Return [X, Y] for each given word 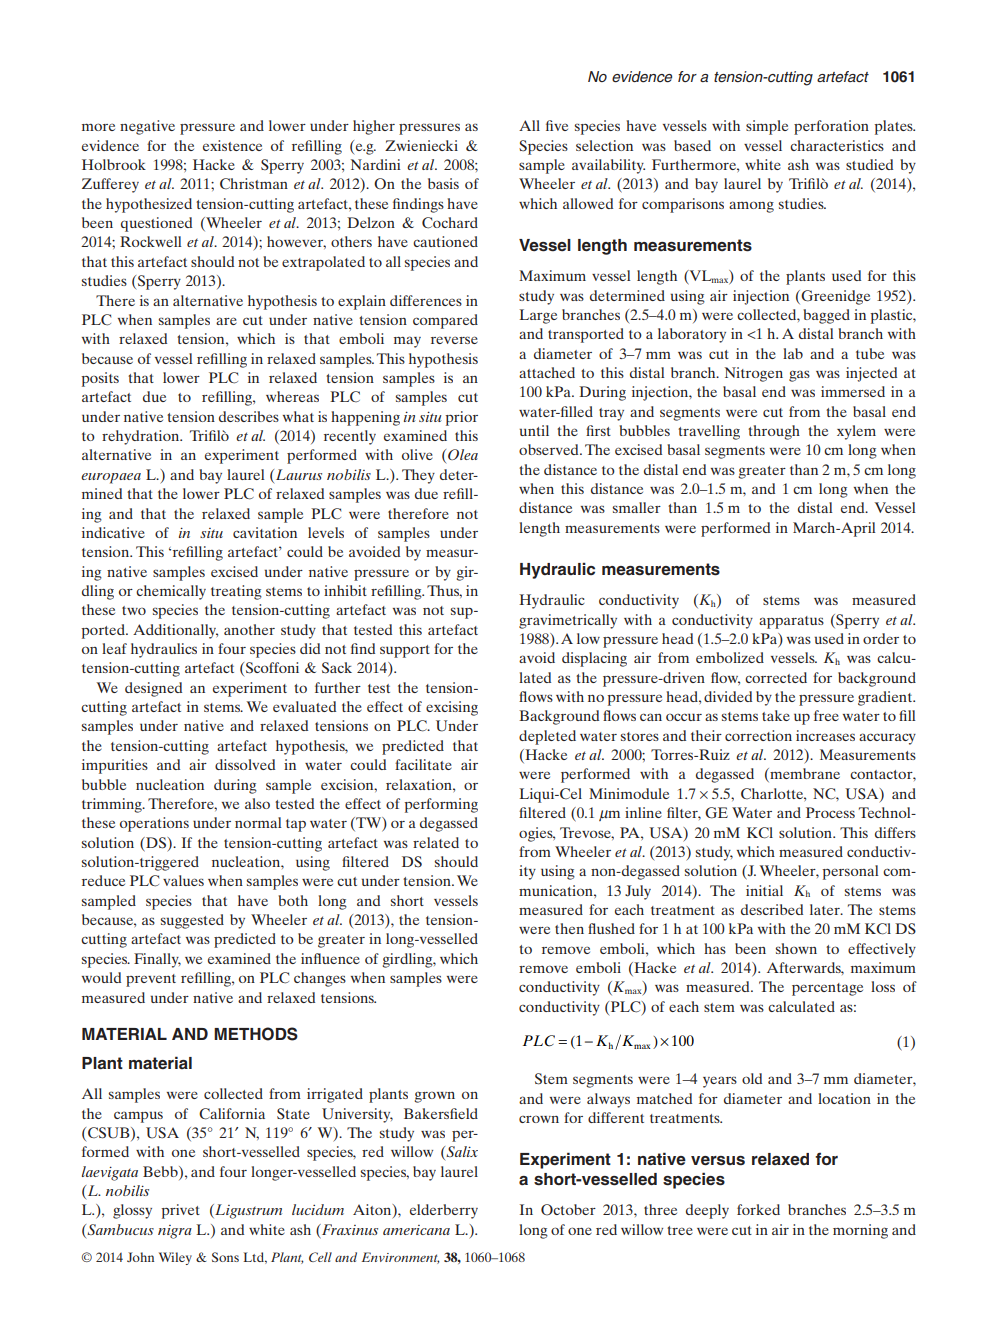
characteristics [837, 145]
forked [758, 1209]
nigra [175, 1232]
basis [443, 183]
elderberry [444, 1211]
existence [232, 145]
